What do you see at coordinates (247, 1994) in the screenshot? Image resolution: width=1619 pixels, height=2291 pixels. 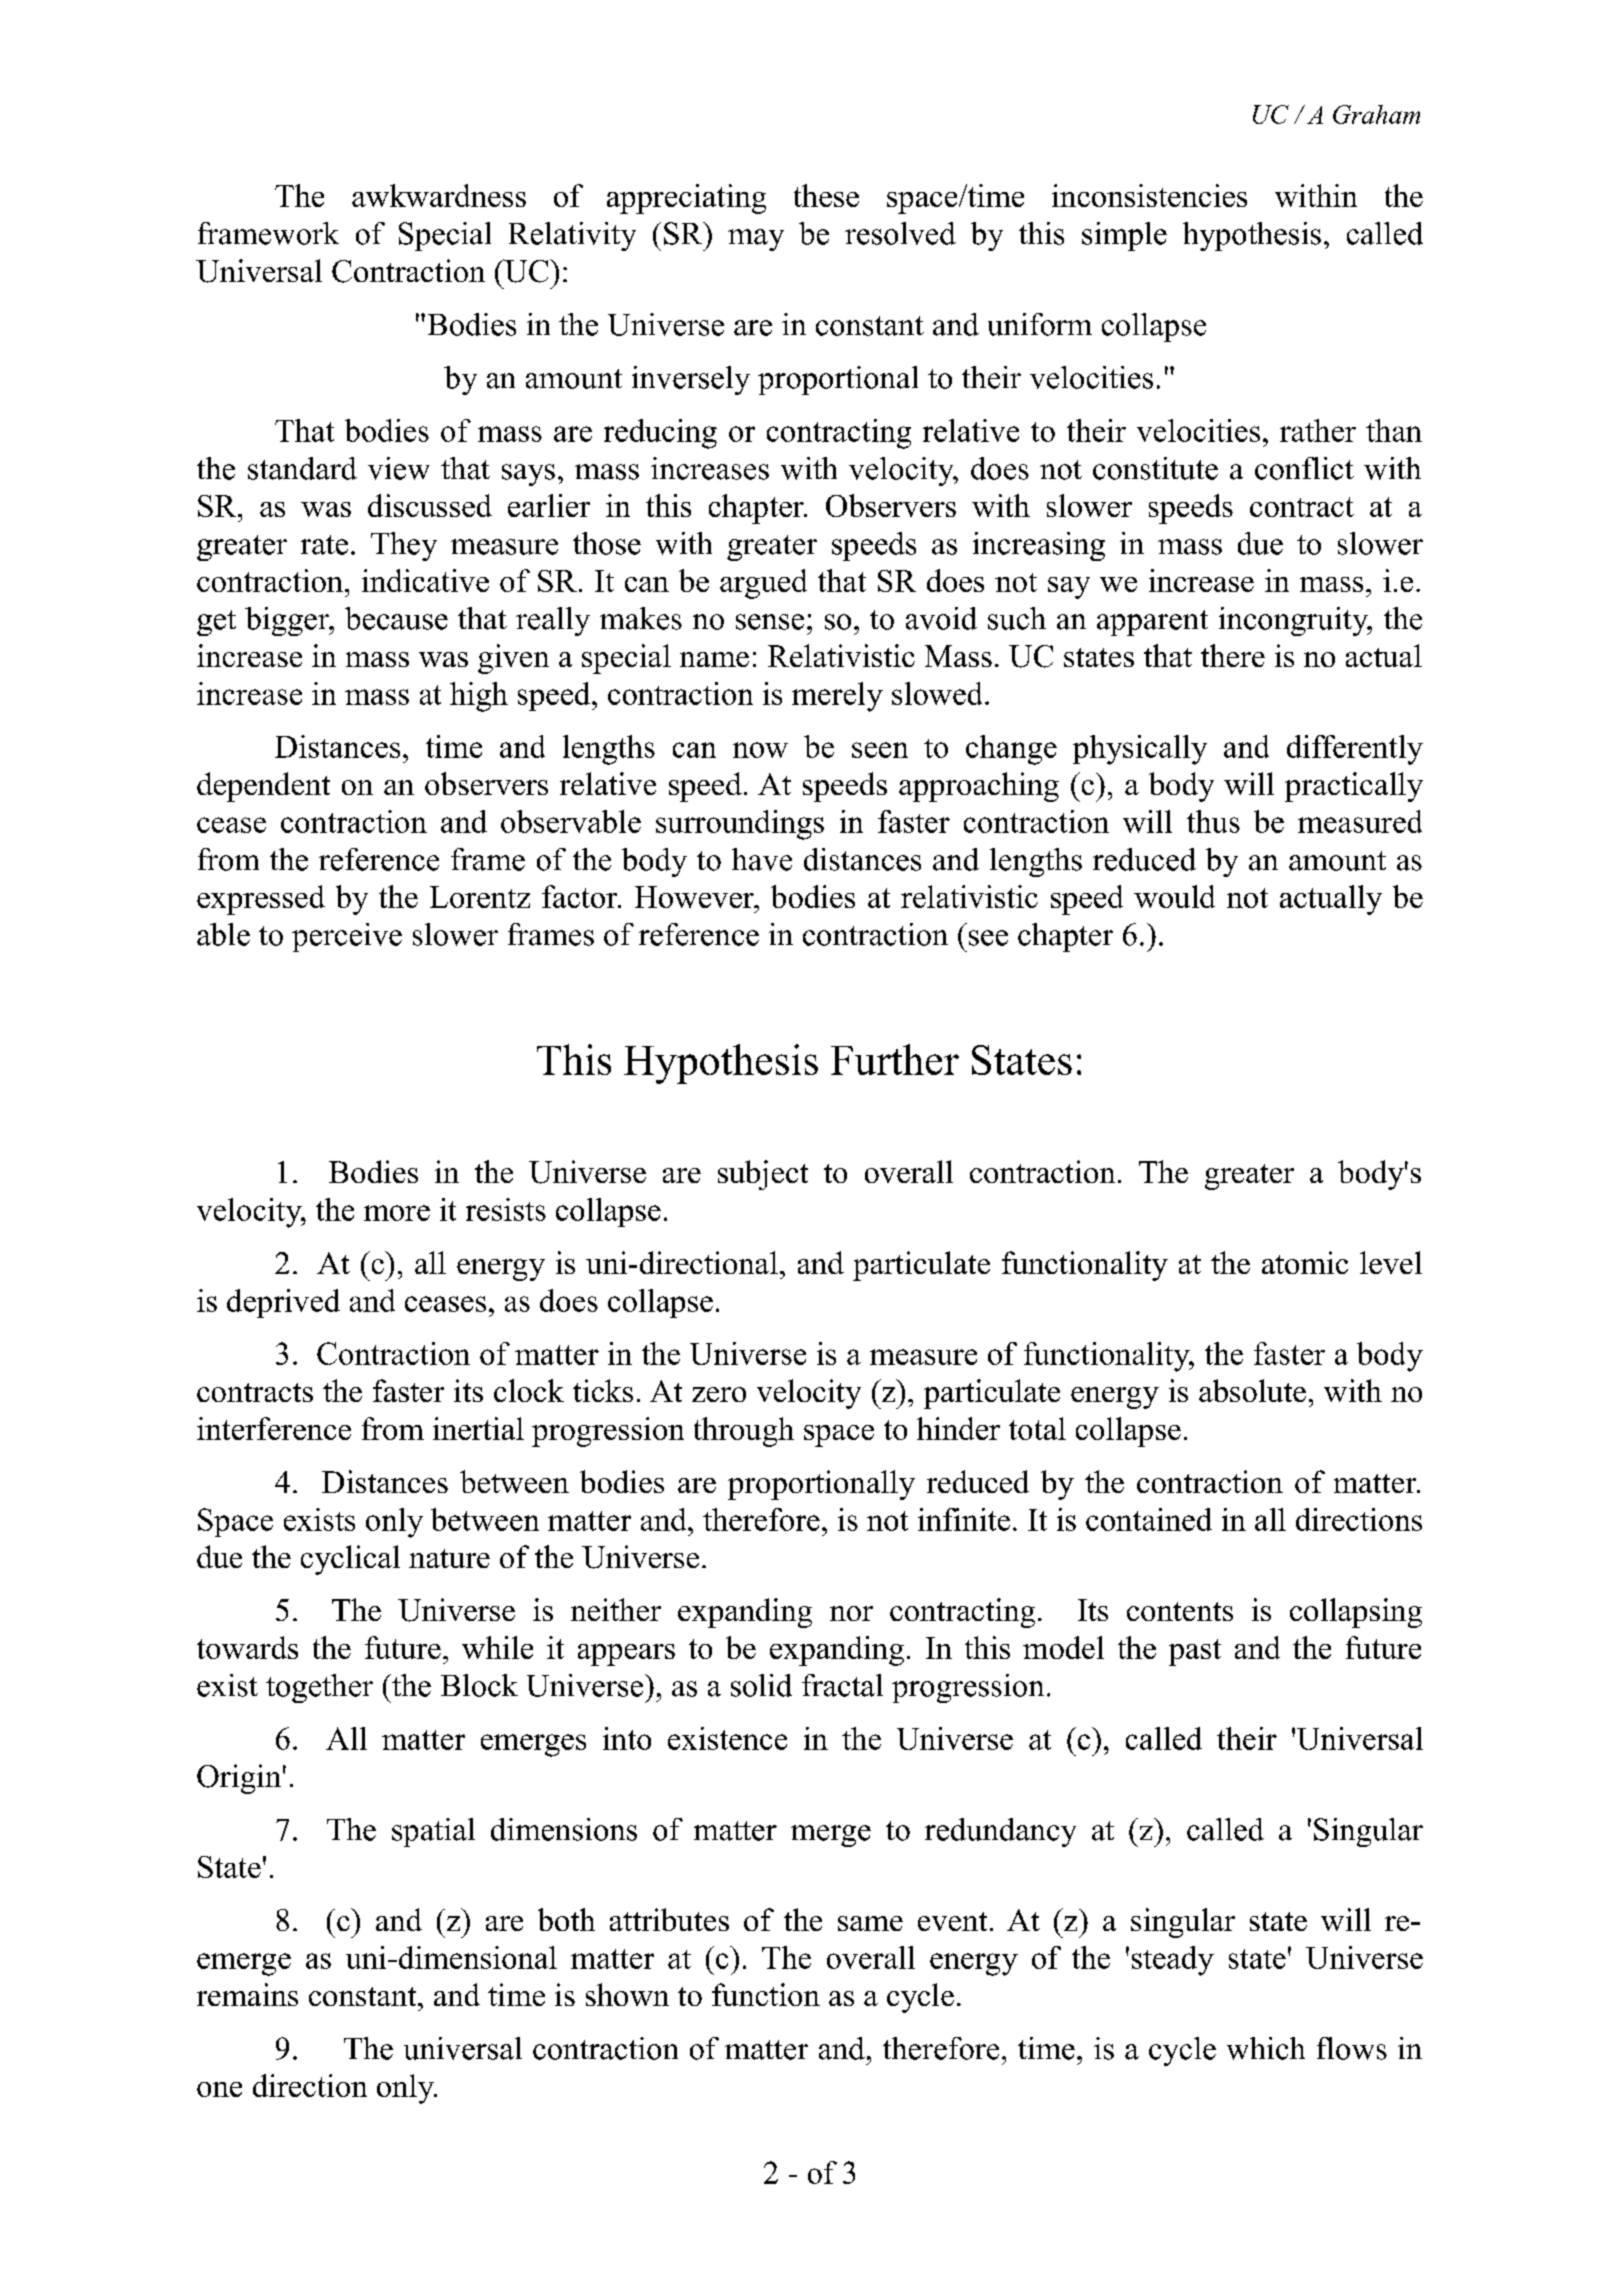 I see `remains` at bounding box center [247, 1994].
